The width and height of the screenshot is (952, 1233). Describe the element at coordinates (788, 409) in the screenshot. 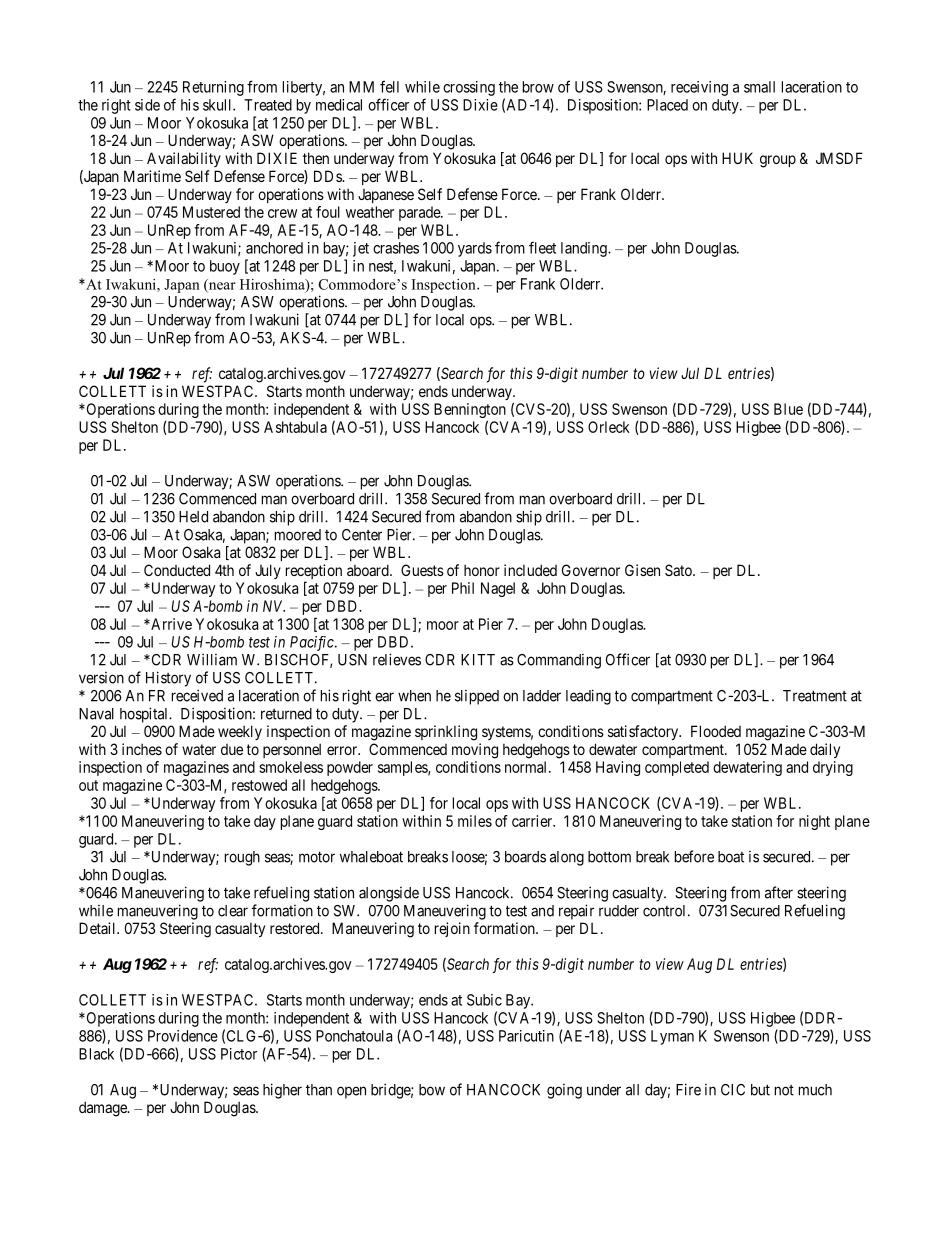

I see `Blue` at that location.
